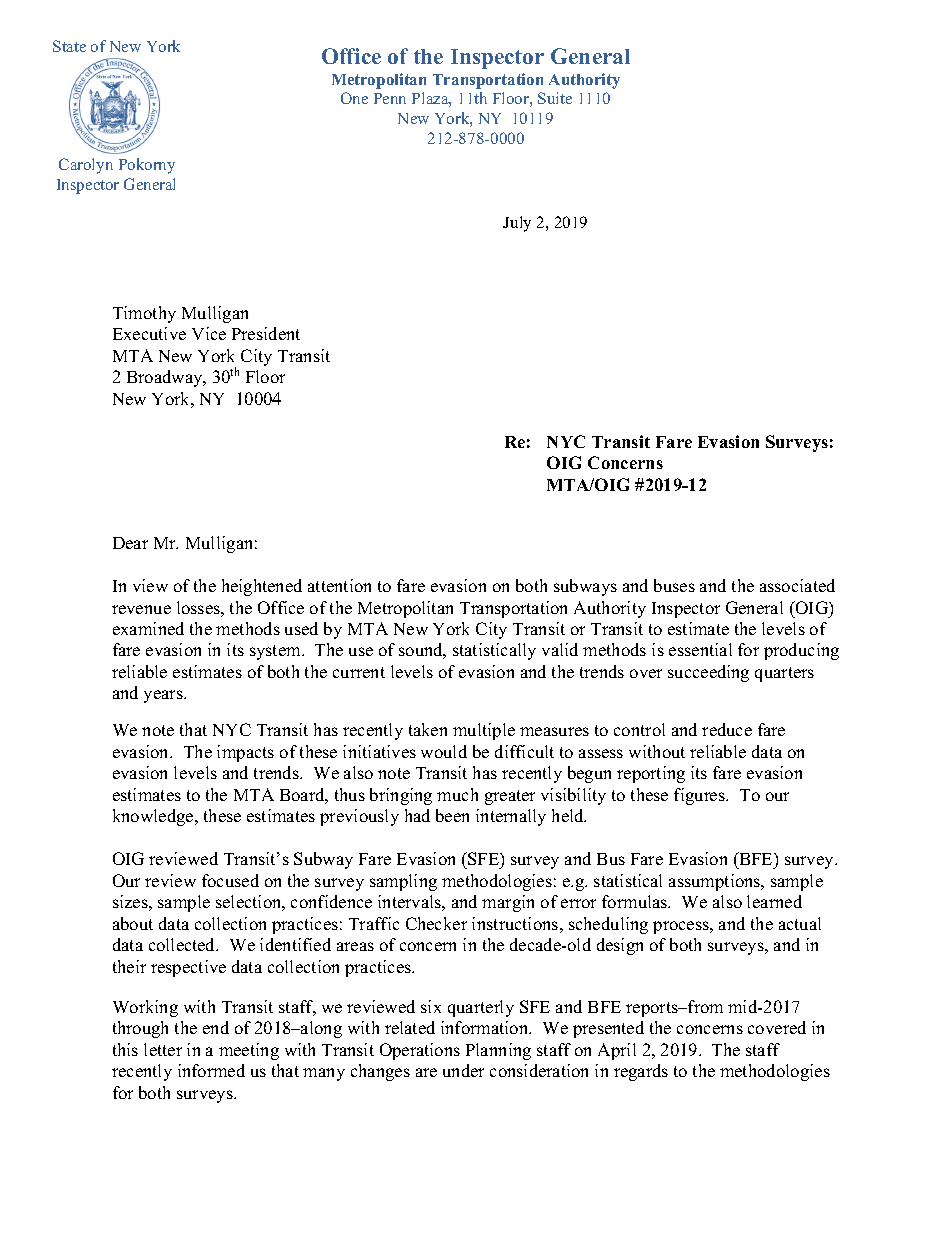 The height and width of the screenshot is (1233, 952). What do you see at coordinates (555, 98) in the screenshot?
I see `Suite` at bounding box center [555, 98].
